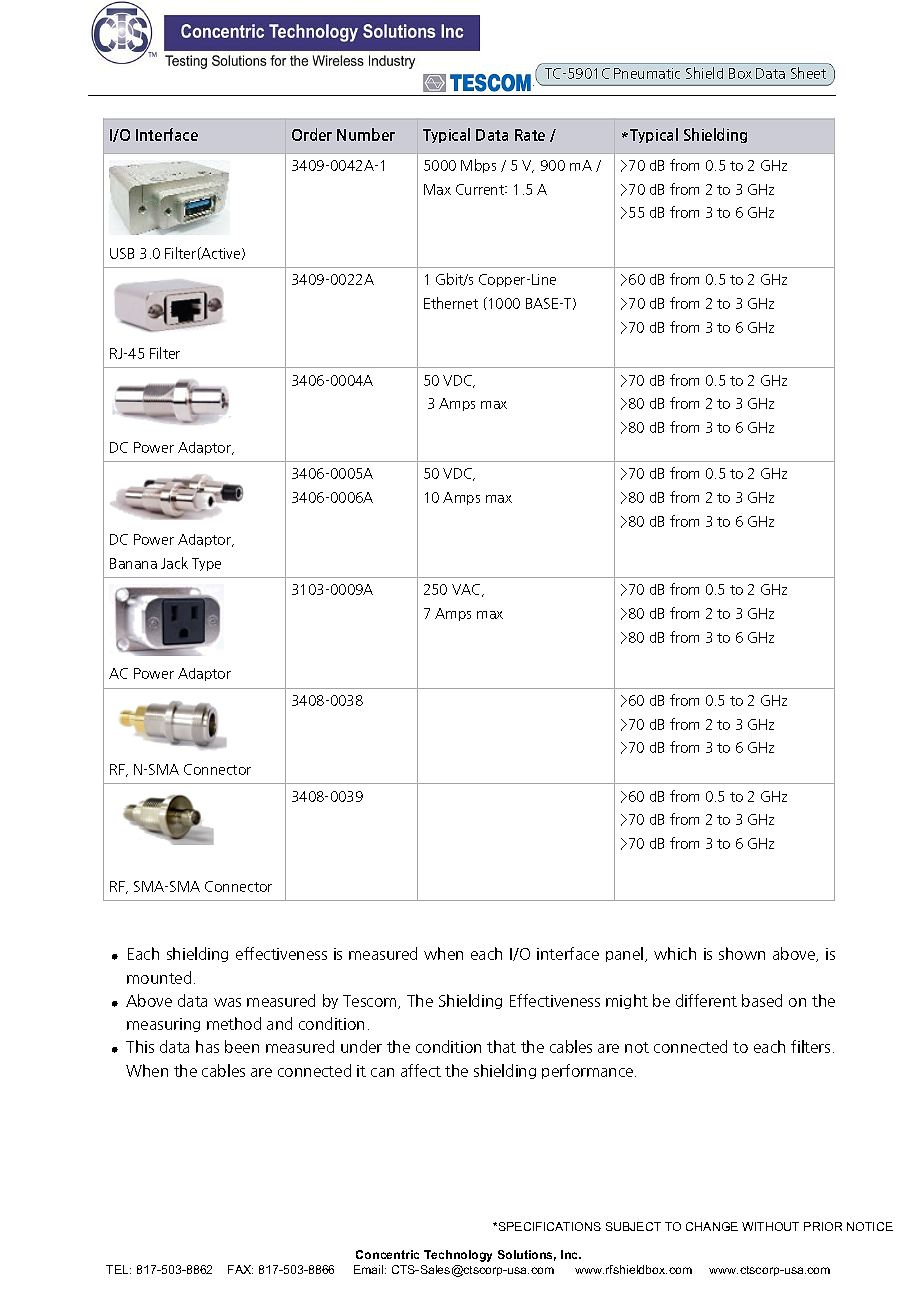 The width and height of the screenshot is (924, 1308). What do you see at coordinates (770, 1226) in the screenshot?
I see `WITHOUT` at bounding box center [770, 1226].
